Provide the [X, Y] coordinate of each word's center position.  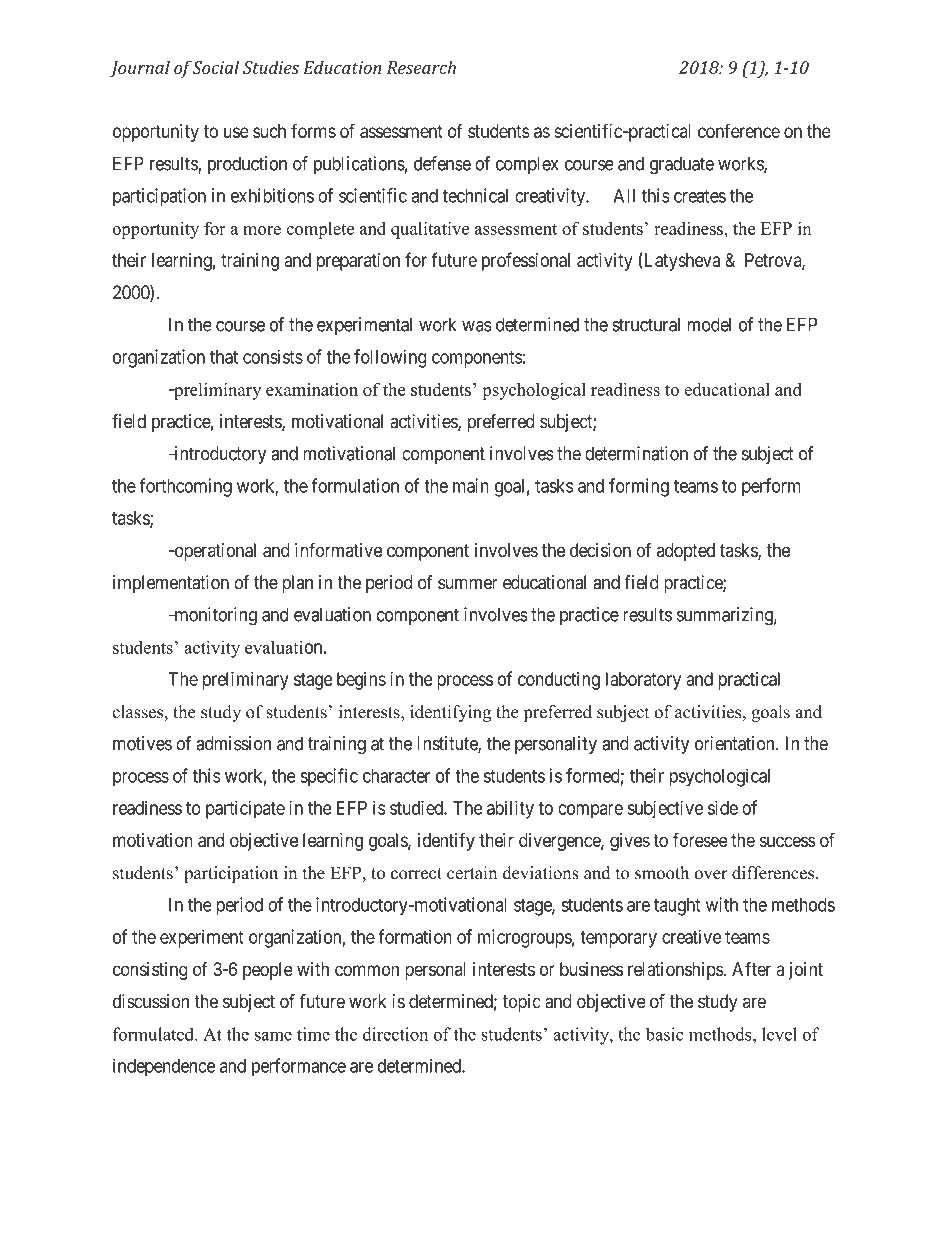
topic [522, 1003]
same [273, 1036]
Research [421, 67]
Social [215, 67]
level [779, 1034]
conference [739, 130]
